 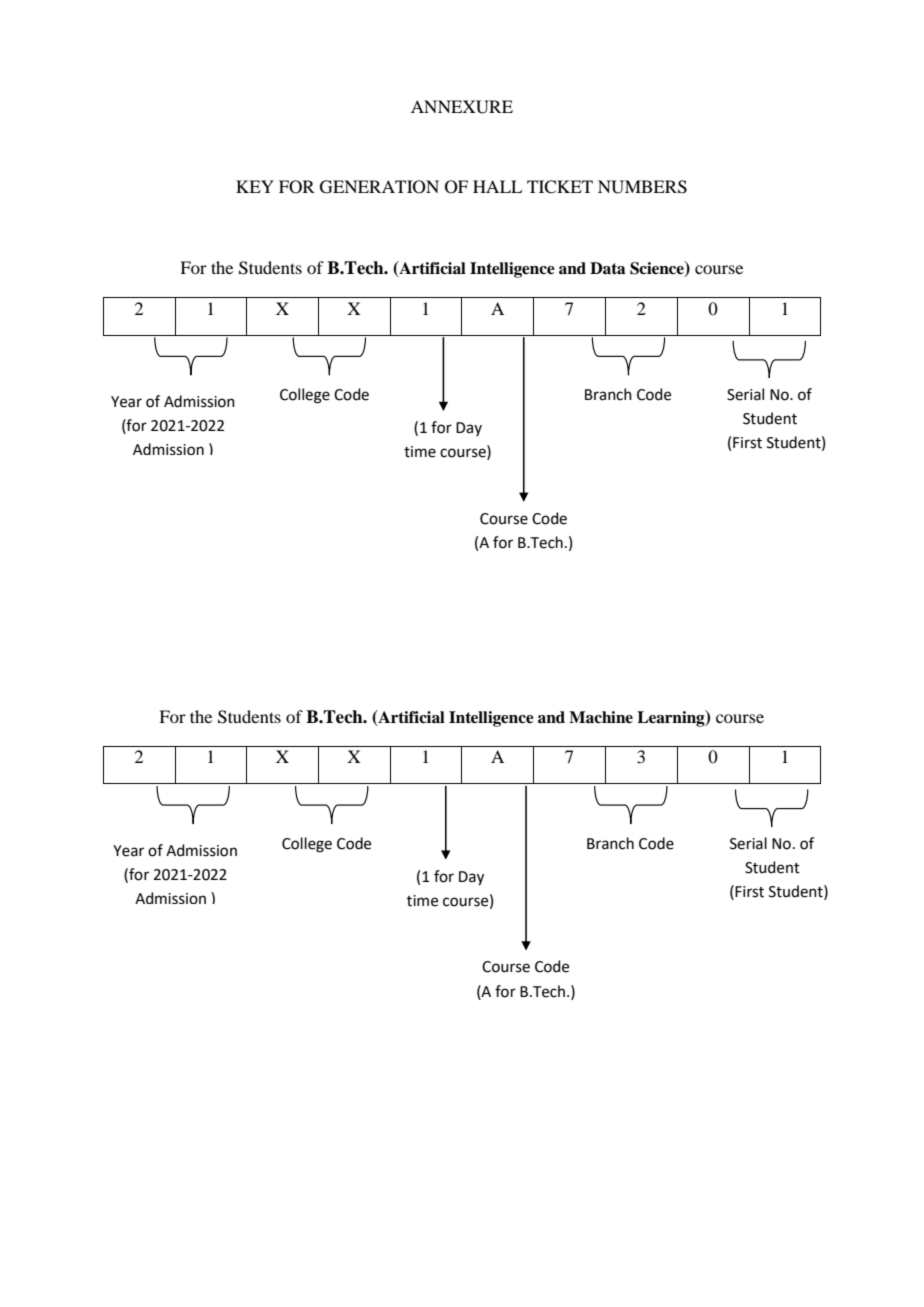 What do you see at coordinates (379, 187) in the screenshot?
I see `GENERATION` at bounding box center [379, 187].
